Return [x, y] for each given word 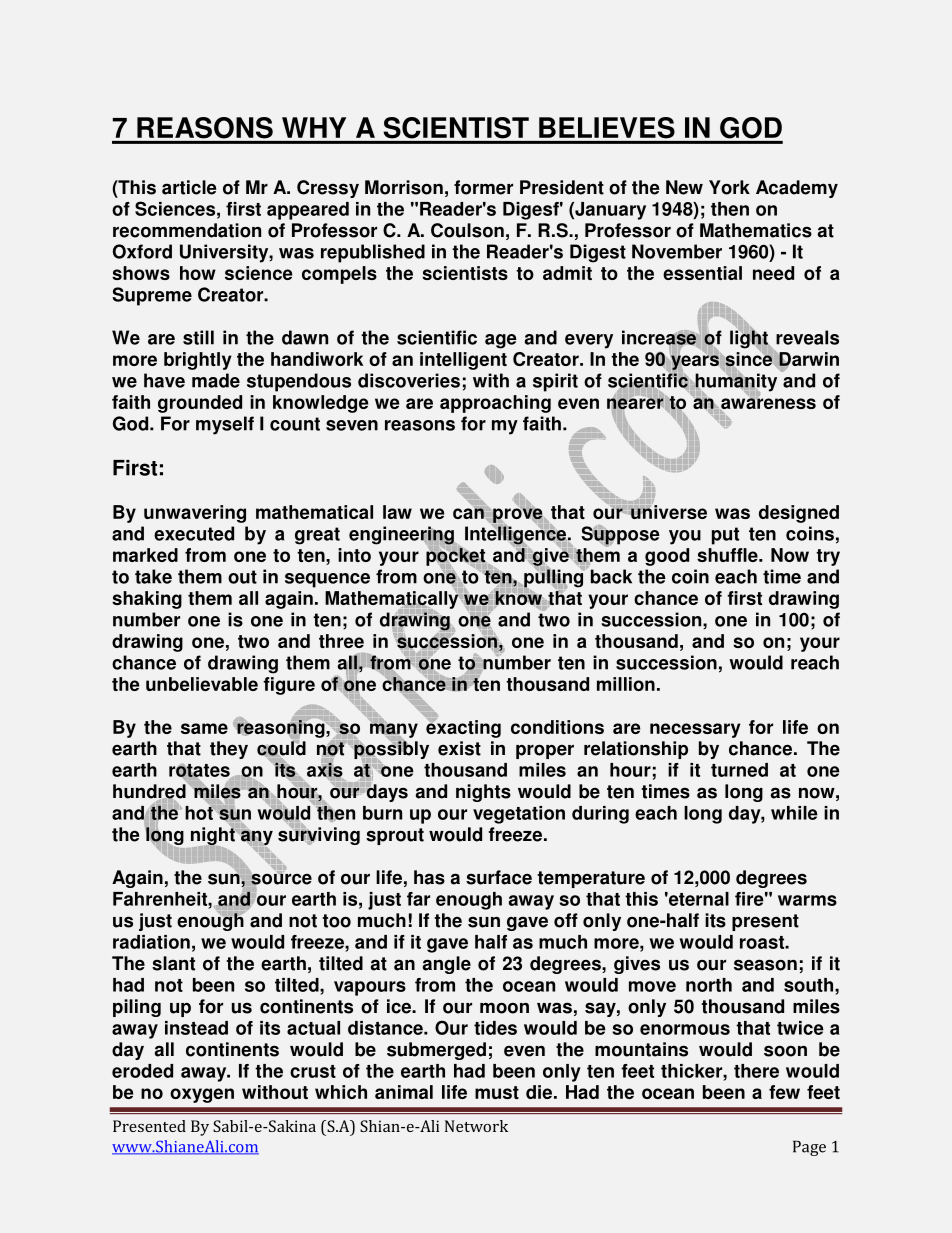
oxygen [202, 1095]
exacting [463, 728]
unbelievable [202, 684]
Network [476, 1126]
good [667, 557]
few [784, 1092]
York [729, 187]
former [483, 187]
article [189, 187]
